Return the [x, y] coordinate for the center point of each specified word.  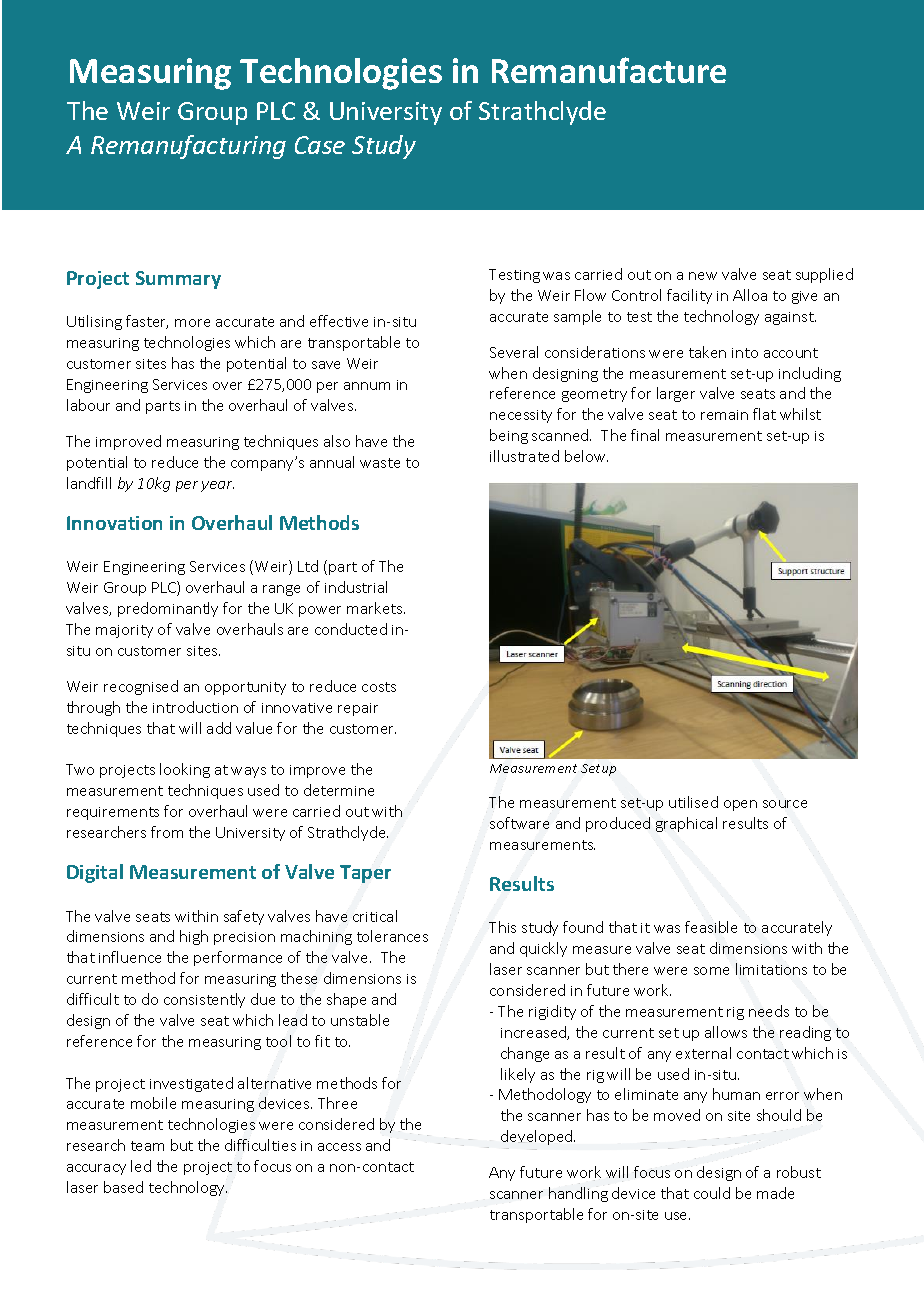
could [712, 1193]
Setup [598, 770]
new [703, 276]
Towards [136, 70]
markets [376, 608]
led [141, 1166]
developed [538, 1137]
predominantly [168, 609]
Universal [310, 70]
